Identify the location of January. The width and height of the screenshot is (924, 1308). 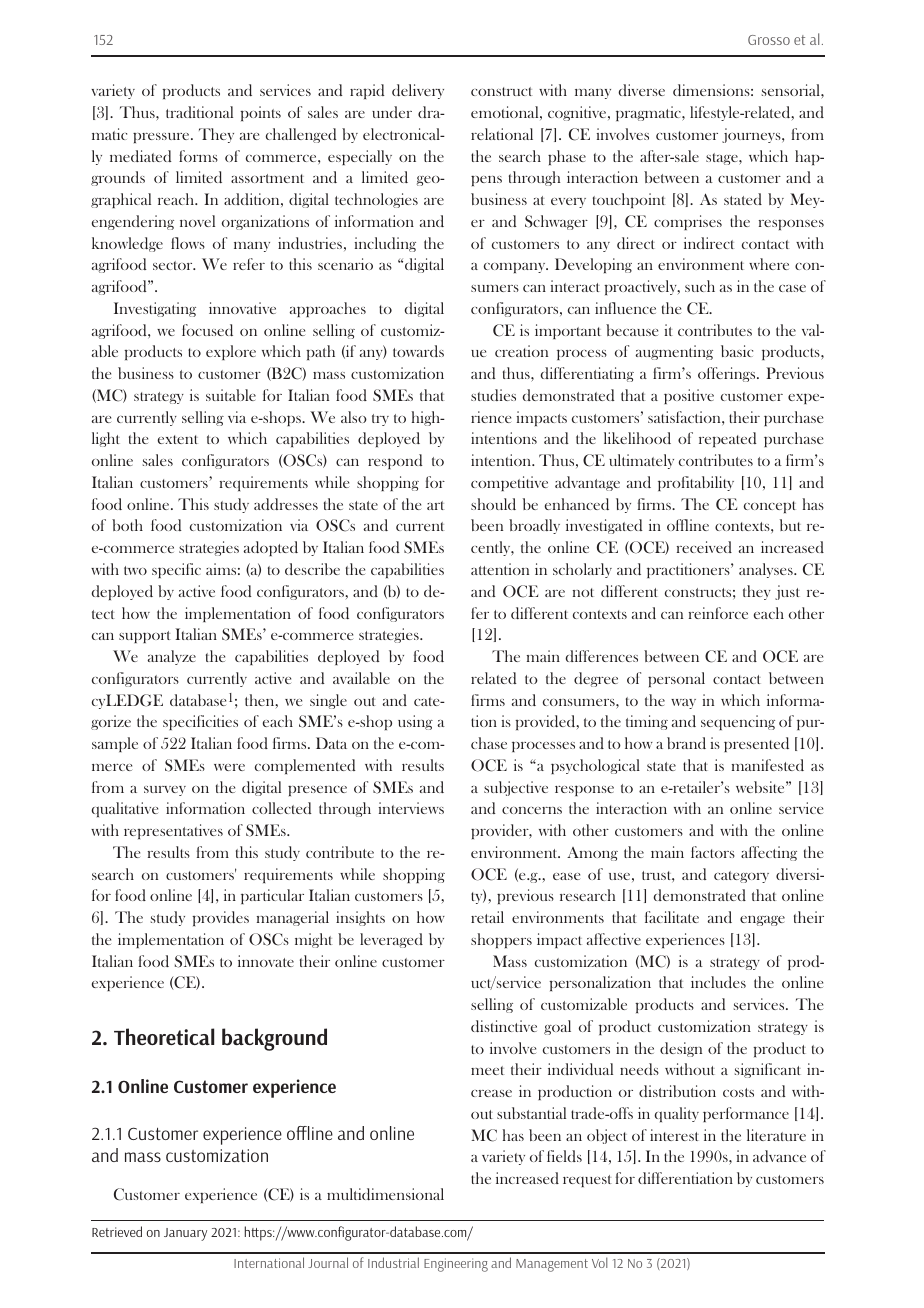
(185, 1234).
